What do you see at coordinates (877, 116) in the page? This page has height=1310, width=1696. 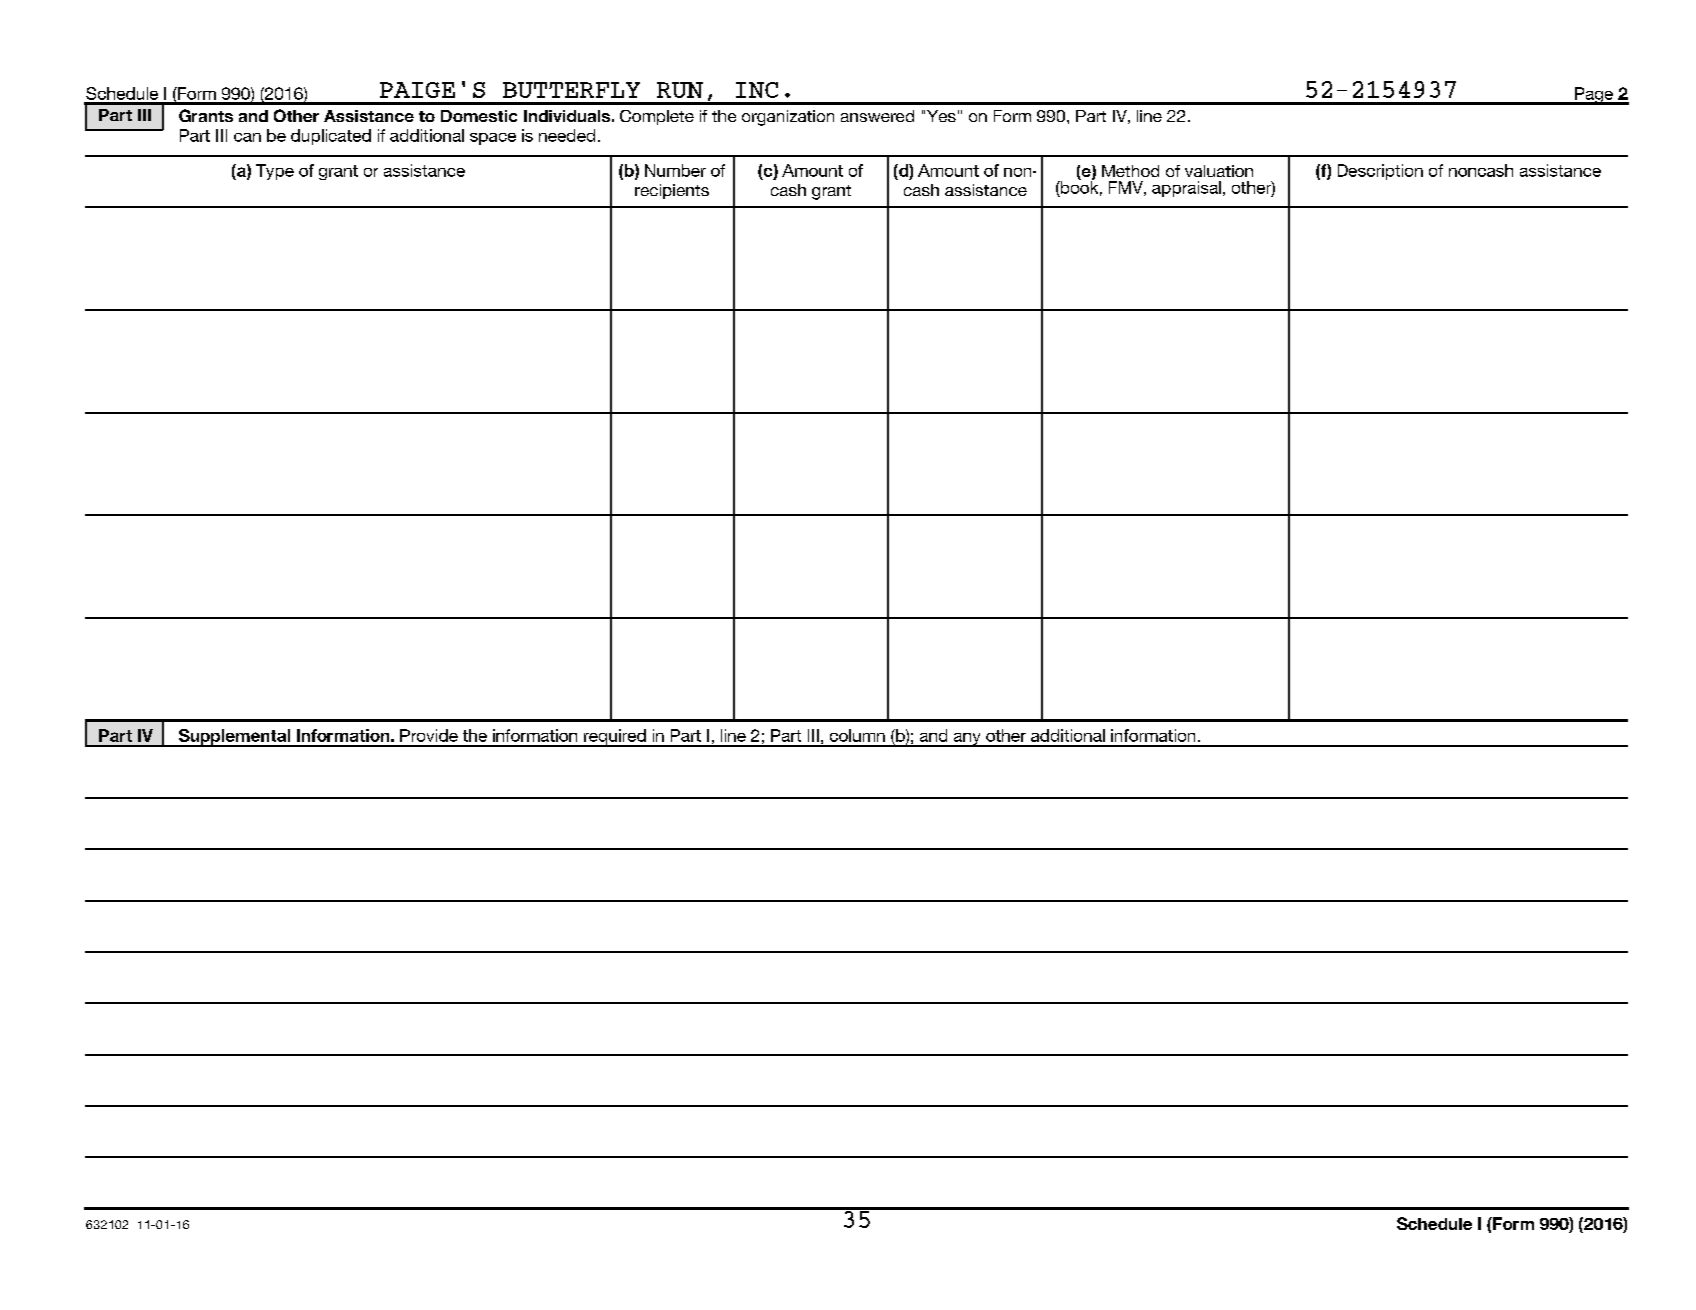 I see `answered` at bounding box center [877, 116].
